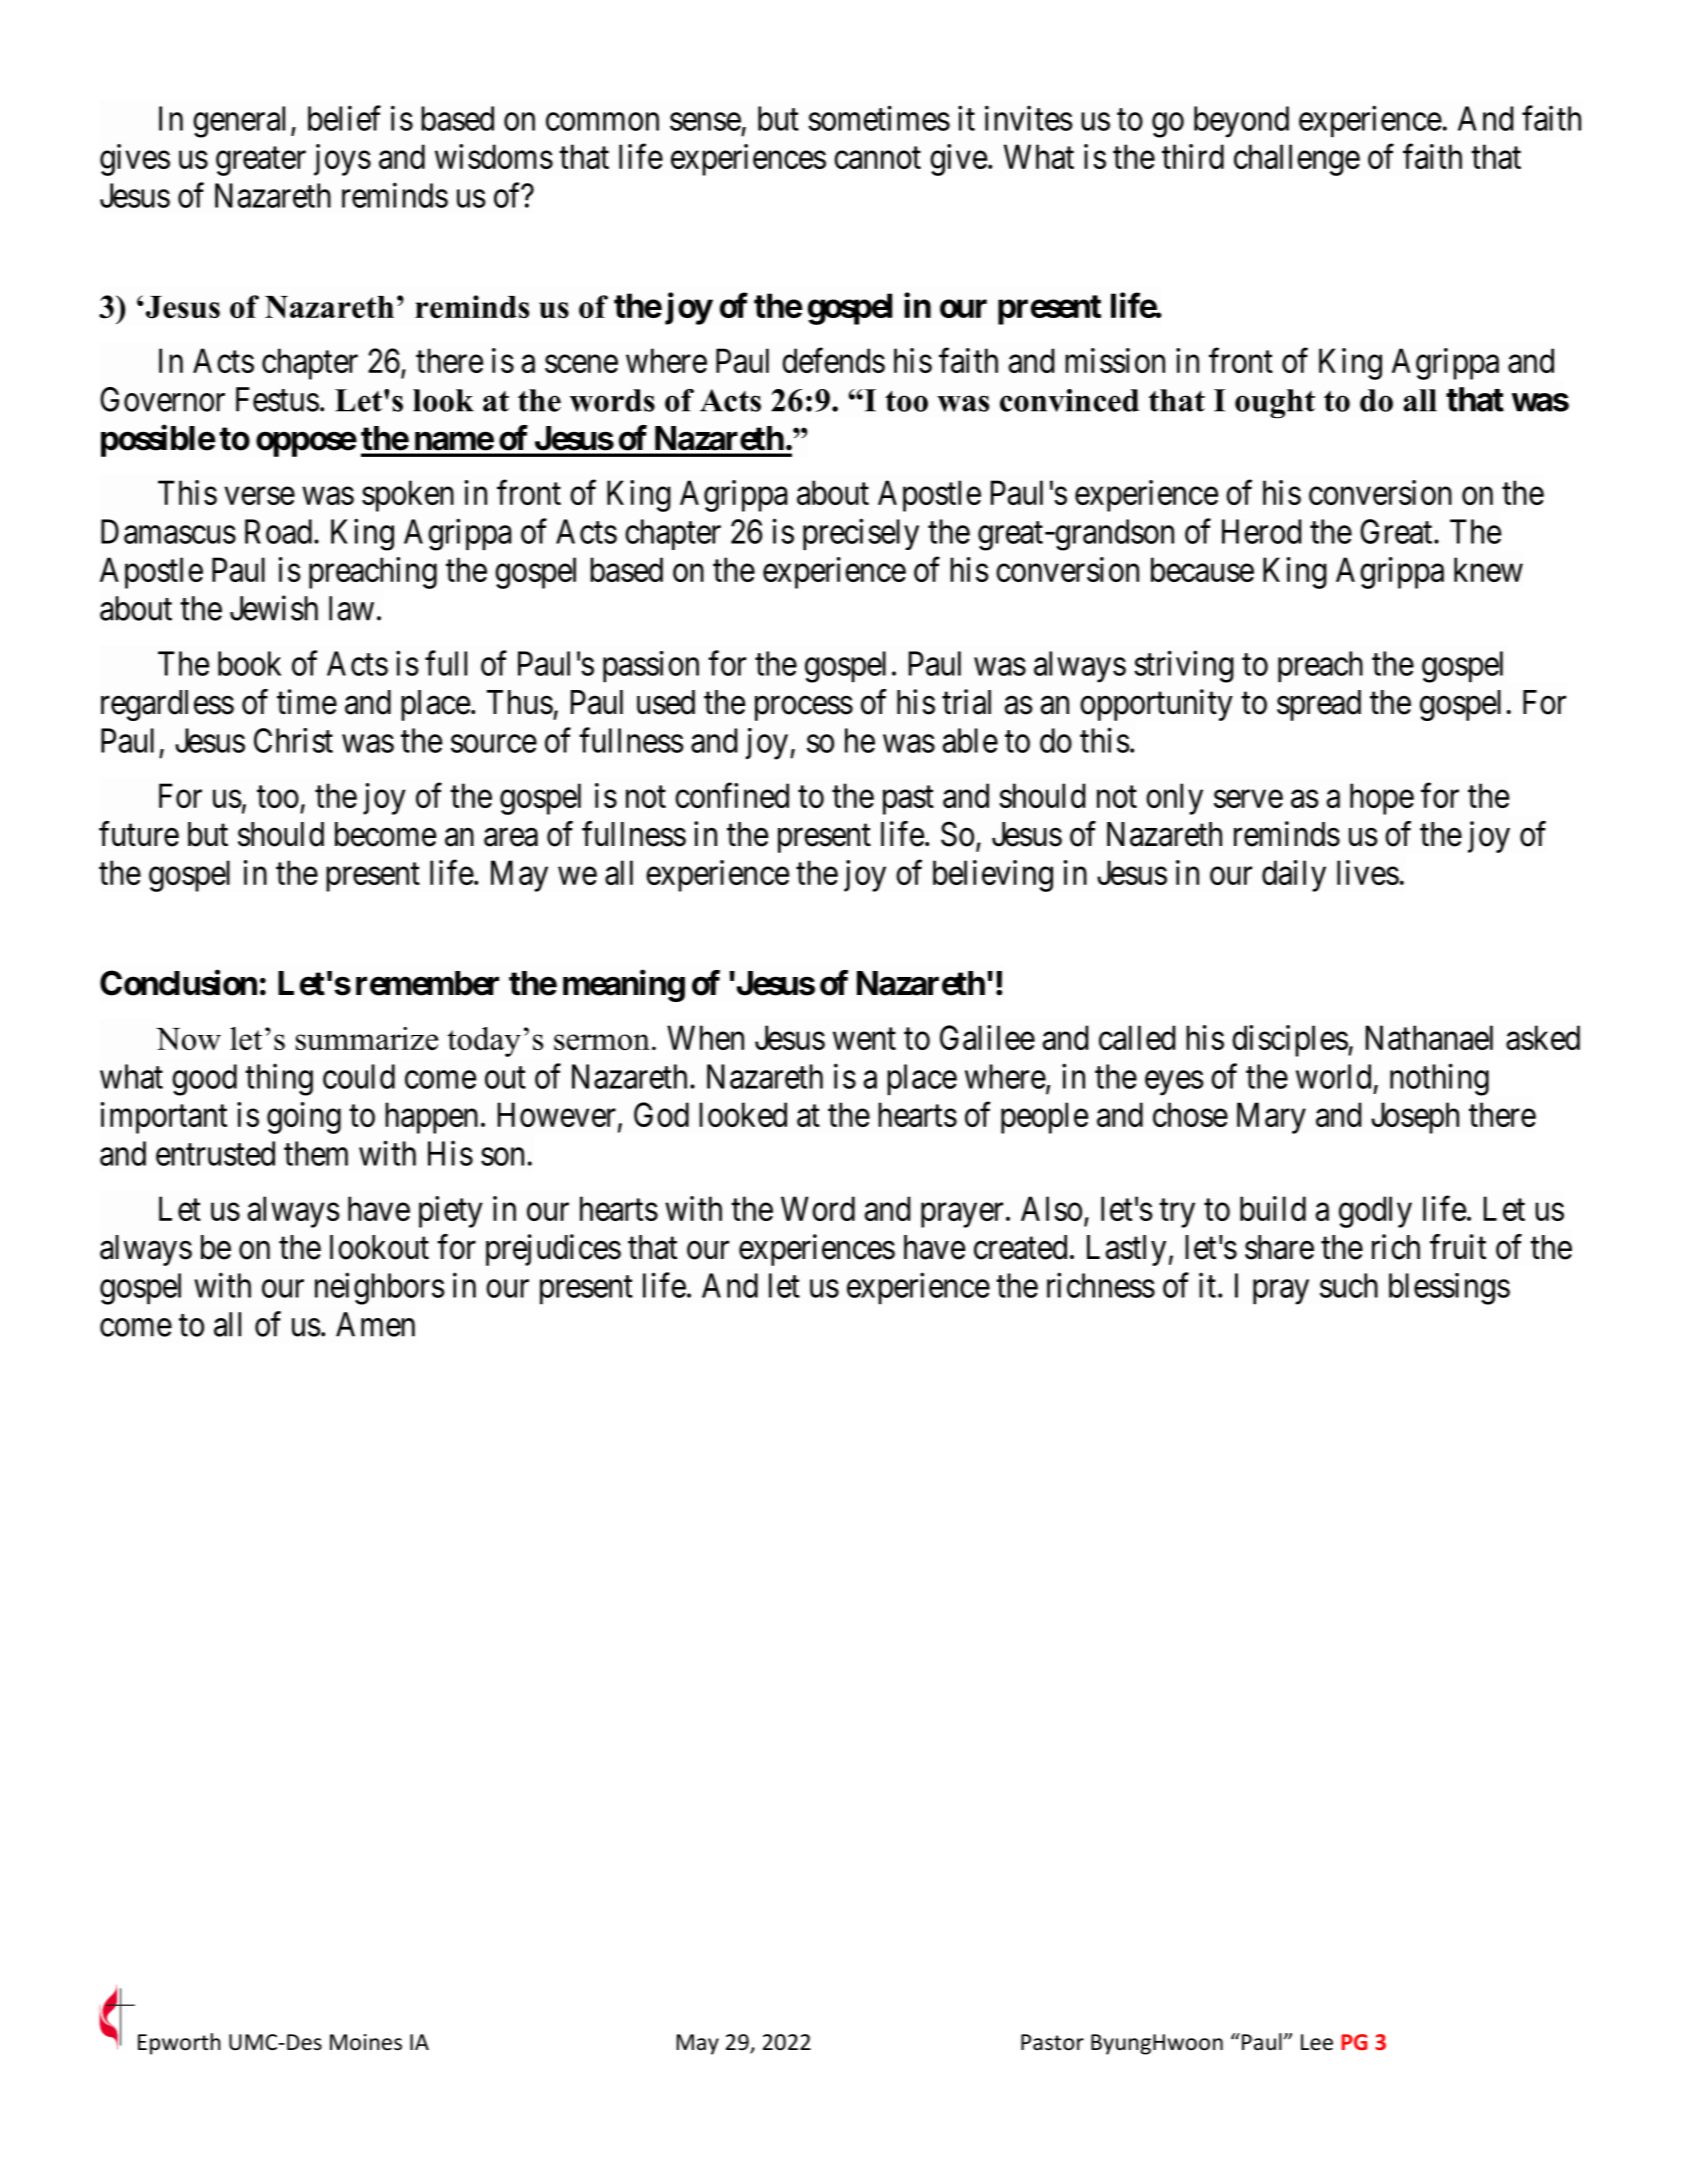  What do you see at coordinates (179, 2044) in the screenshot?
I see `Epworth` at bounding box center [179, 2044].
